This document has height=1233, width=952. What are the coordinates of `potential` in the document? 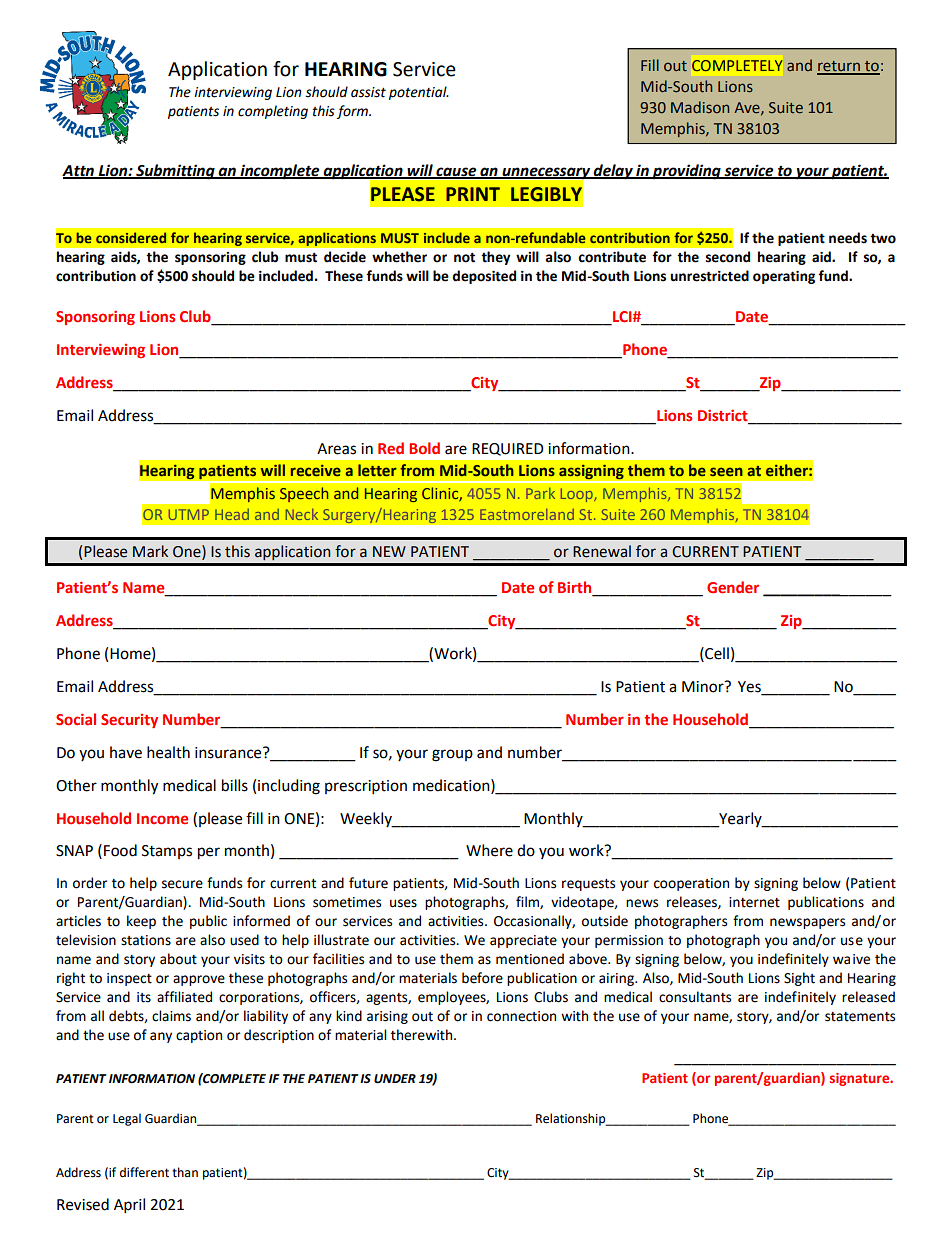 It's located at (419, 93).
